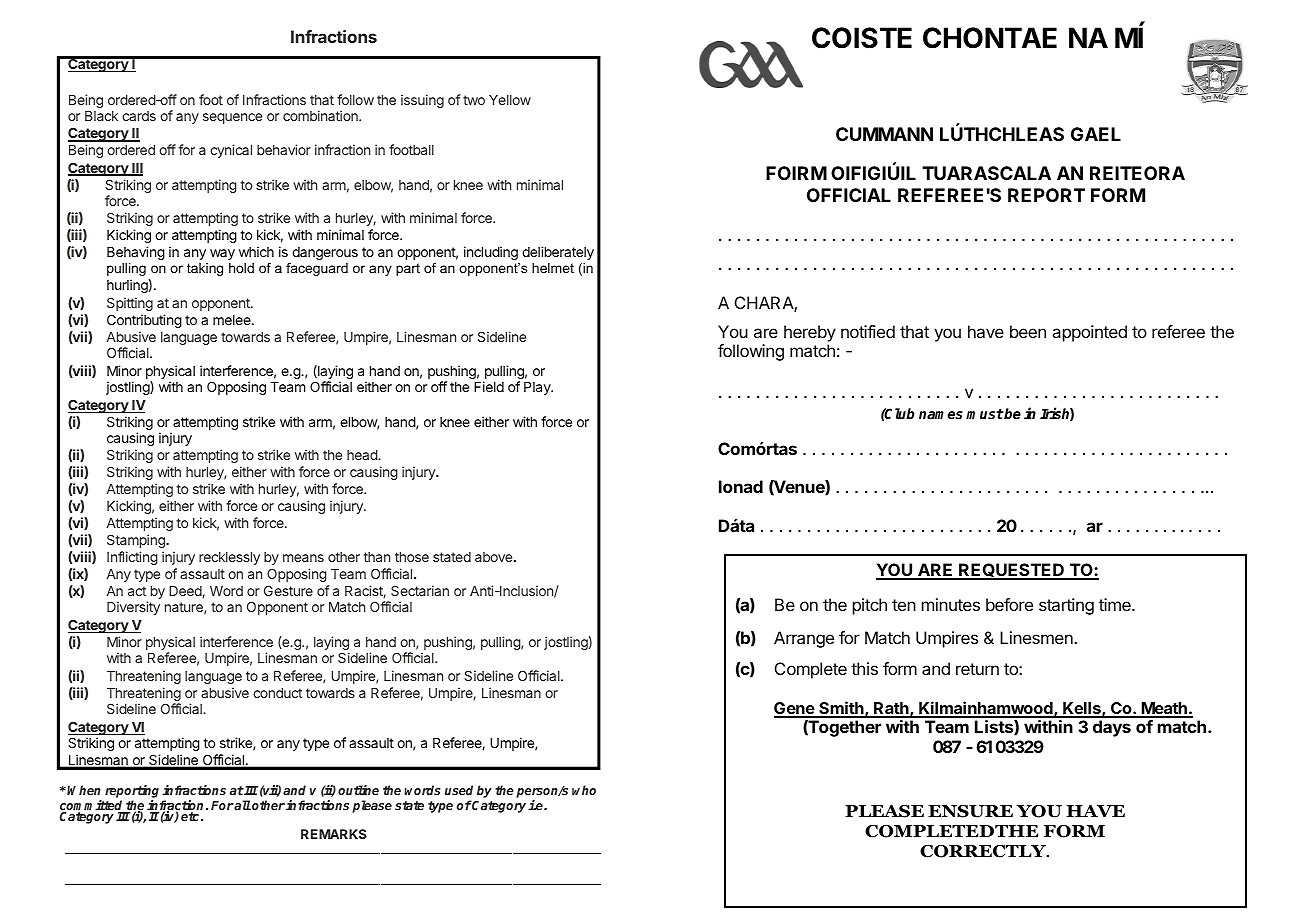 This screenshot has width=1308, height=924. Describe the element at coordinates (334, 834) in the screenshot. I see `REMARKS` at that location.
